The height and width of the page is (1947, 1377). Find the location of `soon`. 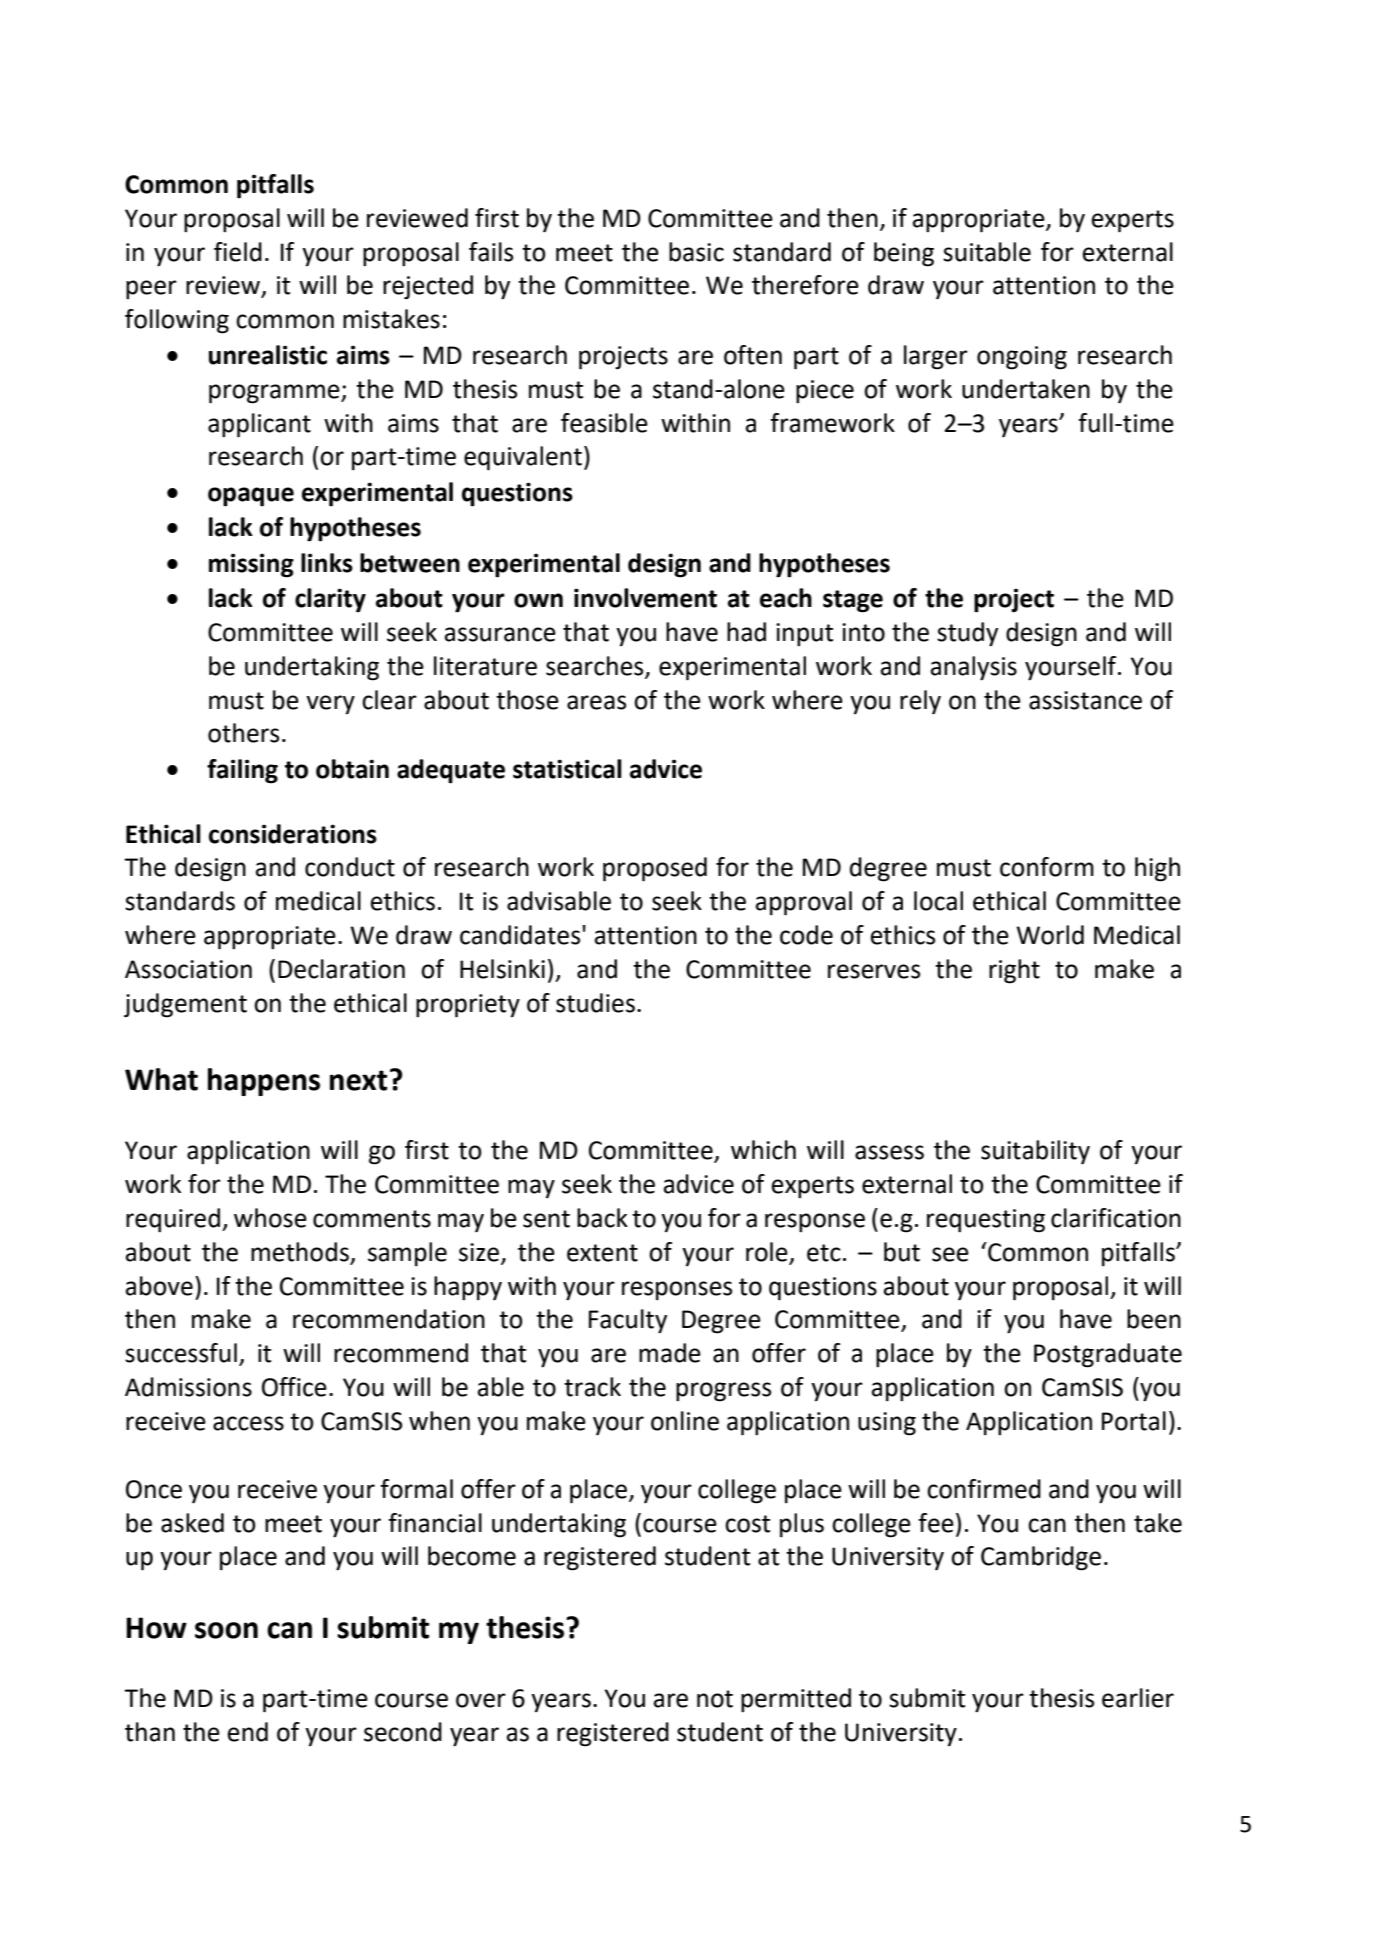

soon is located at coordinates (226, 1630).
